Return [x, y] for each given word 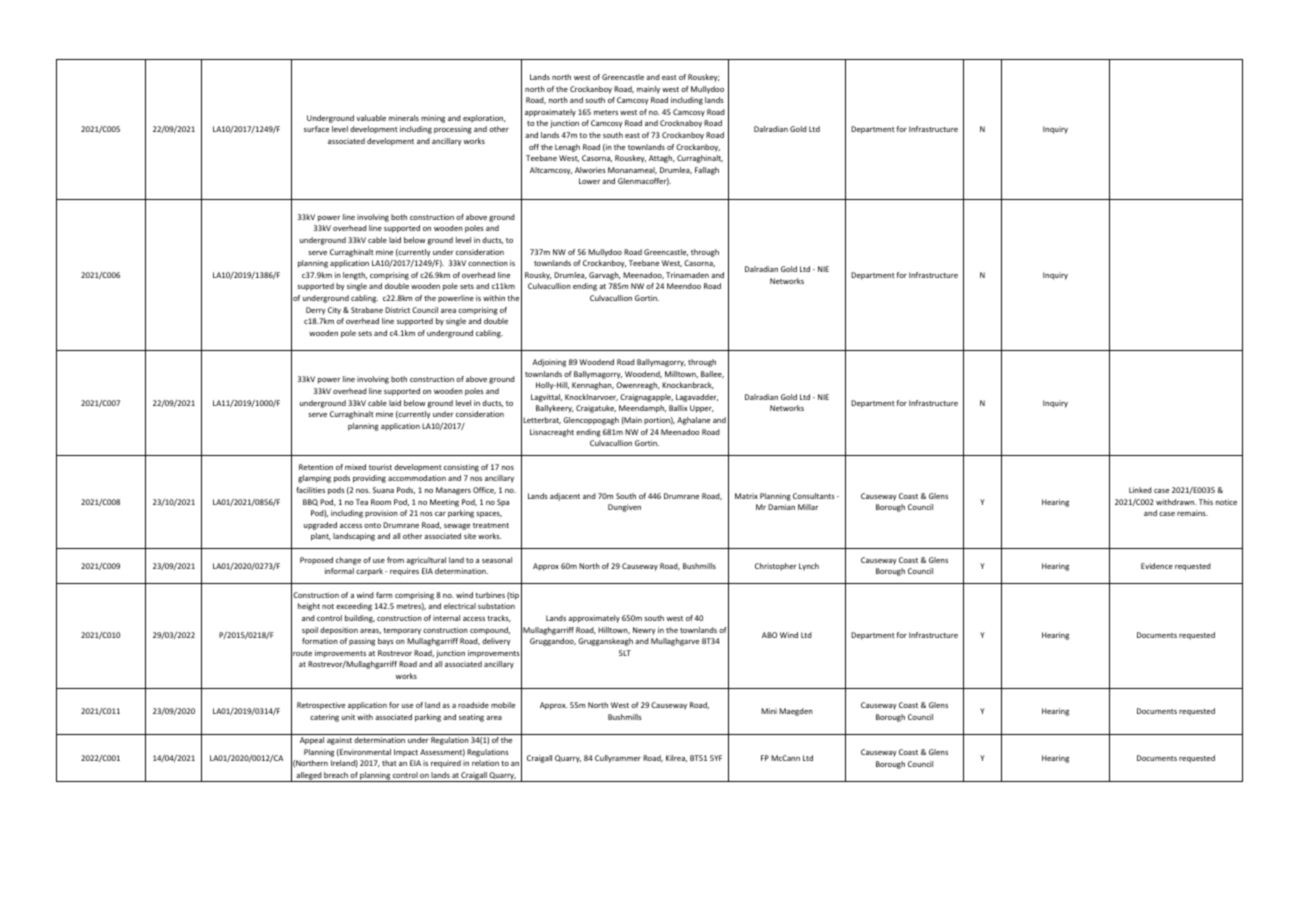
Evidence [1157, 566]
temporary [402, 631]
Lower [589, 181]
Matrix [746, 496]
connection [488, 263]
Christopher [776, 567]
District [397, 310]
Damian [781, 507]
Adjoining [549, 363]
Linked [1140, 490]
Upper [702, 409]
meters [606, 112]
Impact [406, 753]
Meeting [444, 503]
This [1206, 502]
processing [453, 130]
